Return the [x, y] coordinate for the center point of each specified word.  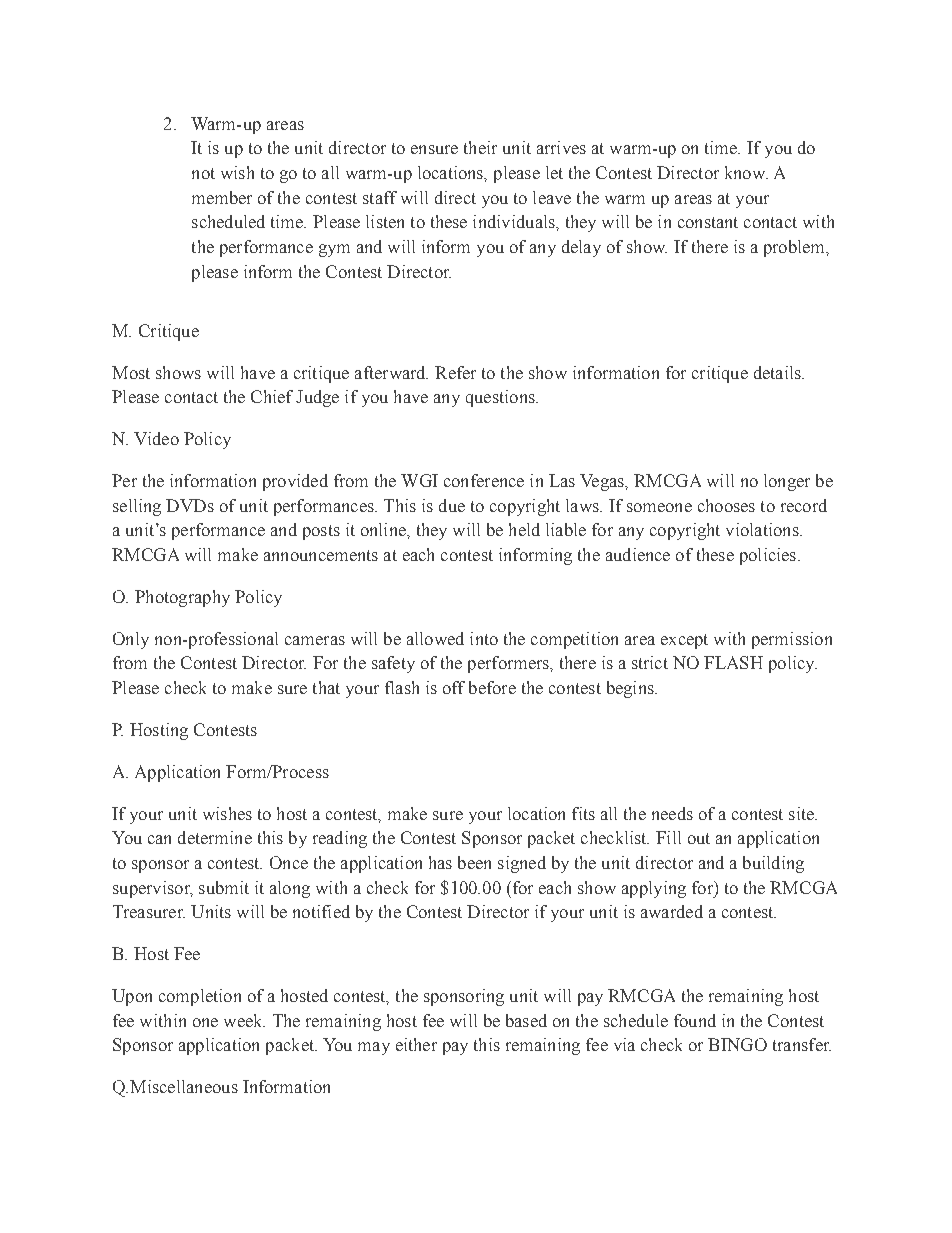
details [778, 372]
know [746, 172]
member [222, 197]
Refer [455, 372]
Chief [272, 396]
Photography [182, 598]
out [699, 838]
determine [215, 837]
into [484, 638]
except [684, 641]
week [244, 1020]
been [474, 862]
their [480, 147]
